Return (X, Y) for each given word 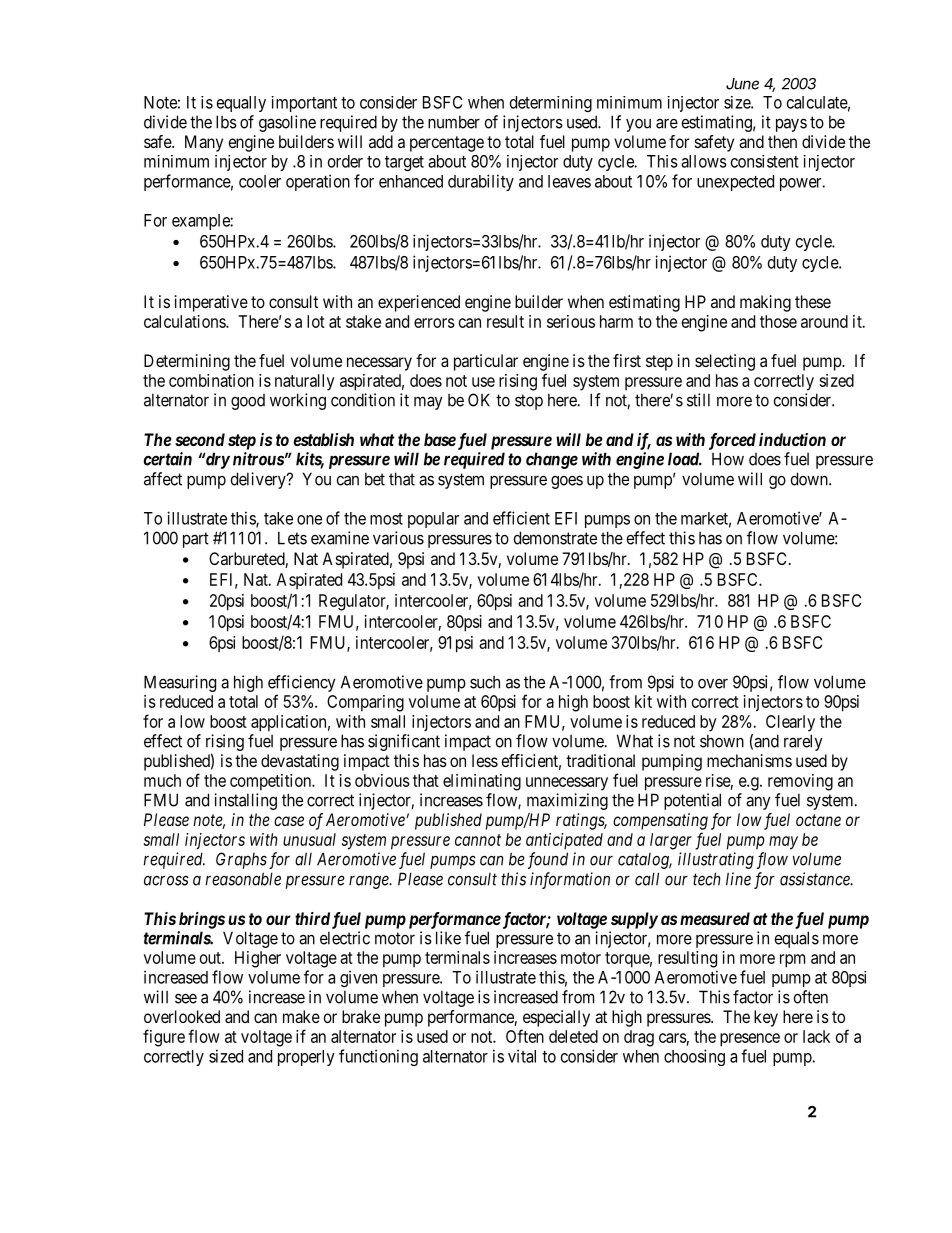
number (454, 122)
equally (241, 104)
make (301, 1016)
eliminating (482, 782)
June (742, 84)
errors (434, 323)
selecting (725, 362)
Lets (292, 538)
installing (245, 801)
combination (211, 380)
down (810, 479)
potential (692, 801)
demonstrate (555, 538)
